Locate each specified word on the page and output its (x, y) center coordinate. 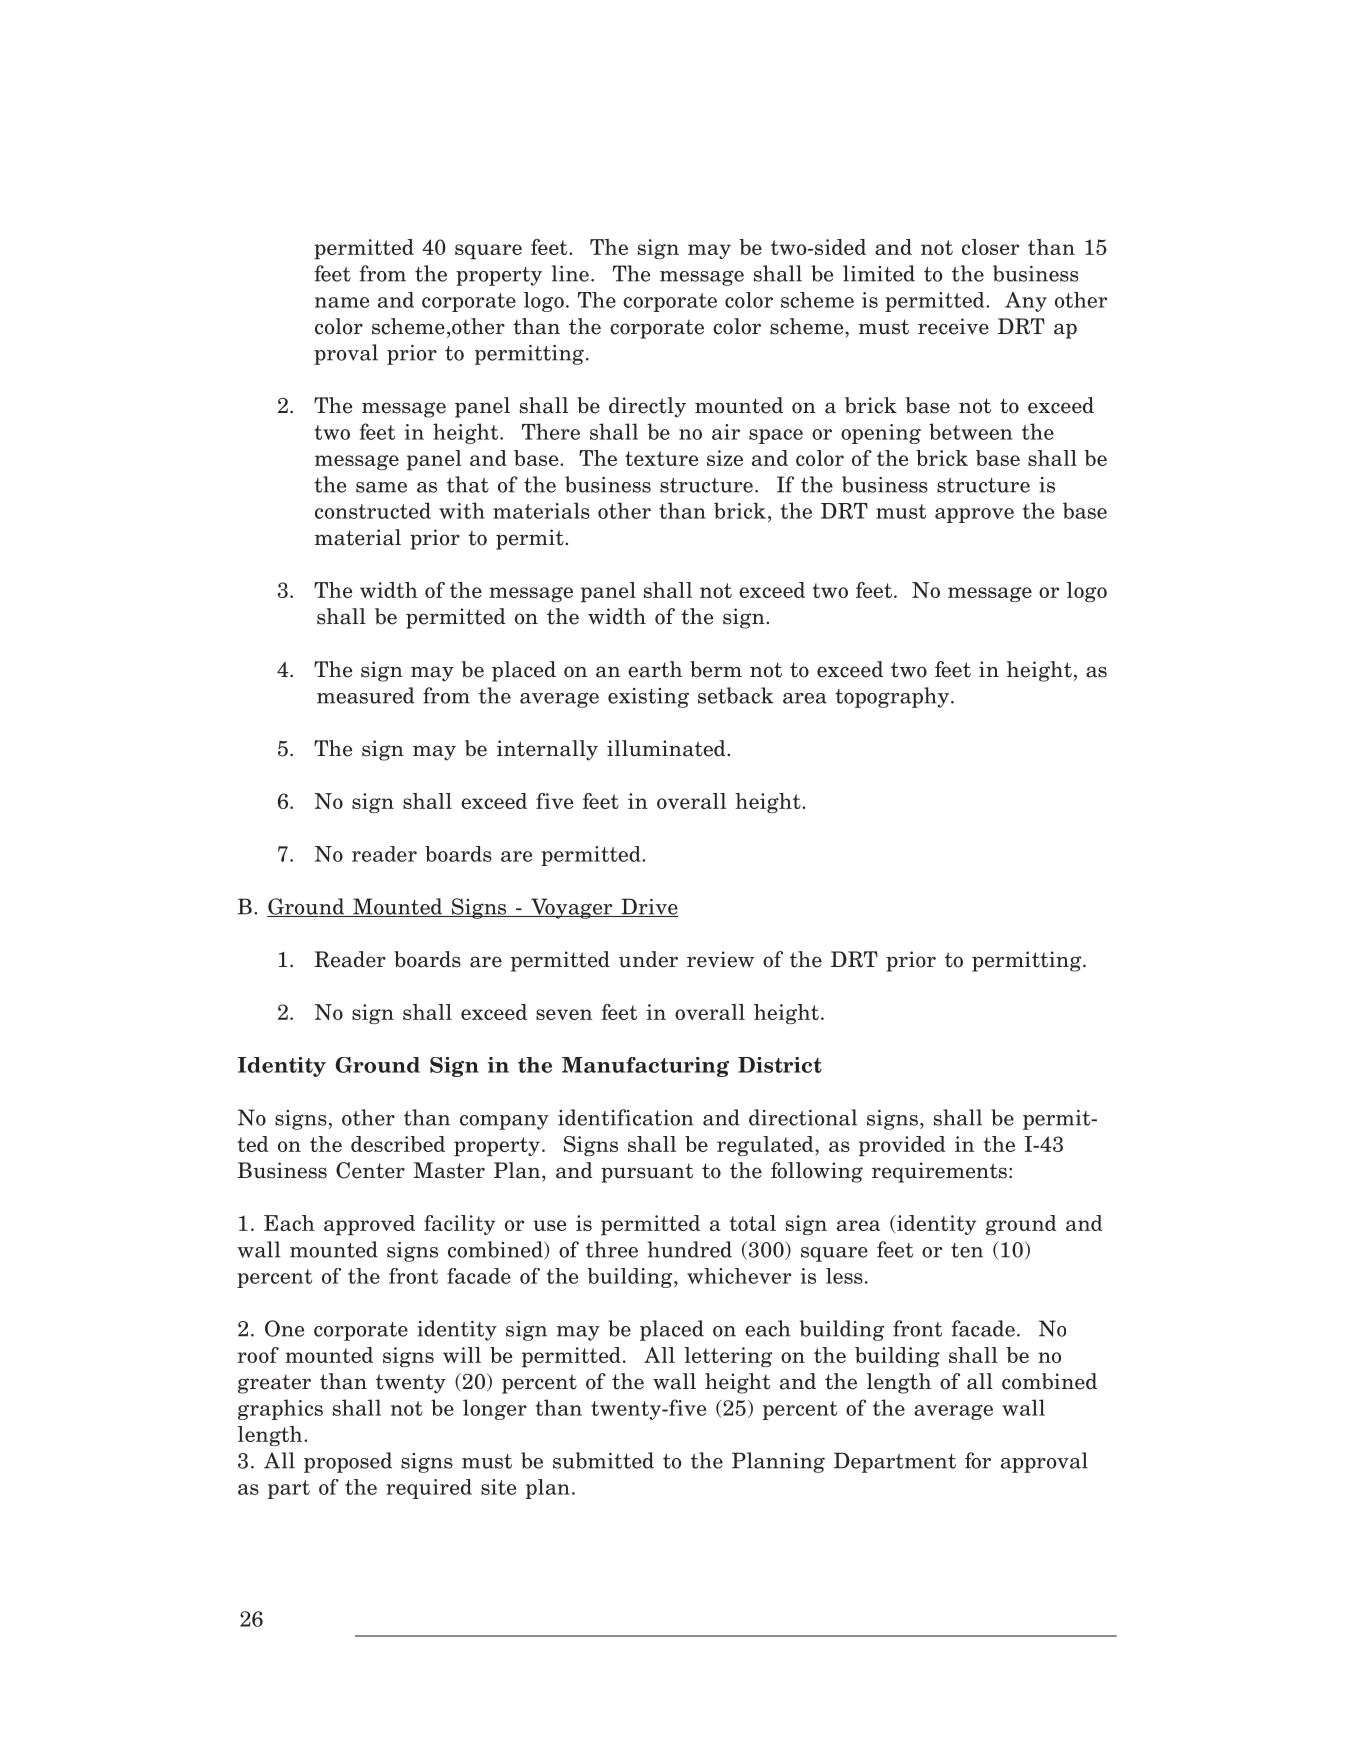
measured (365, 695)
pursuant (647, 1173)
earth (655, 669)
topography (892, 697)
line (570, 273)
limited (879, 273)
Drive (649, 907)
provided (902, 1146)
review (720, 959)
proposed (348, 1462)
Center (370, 1170)
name (342, 302)
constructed (373, 510)
